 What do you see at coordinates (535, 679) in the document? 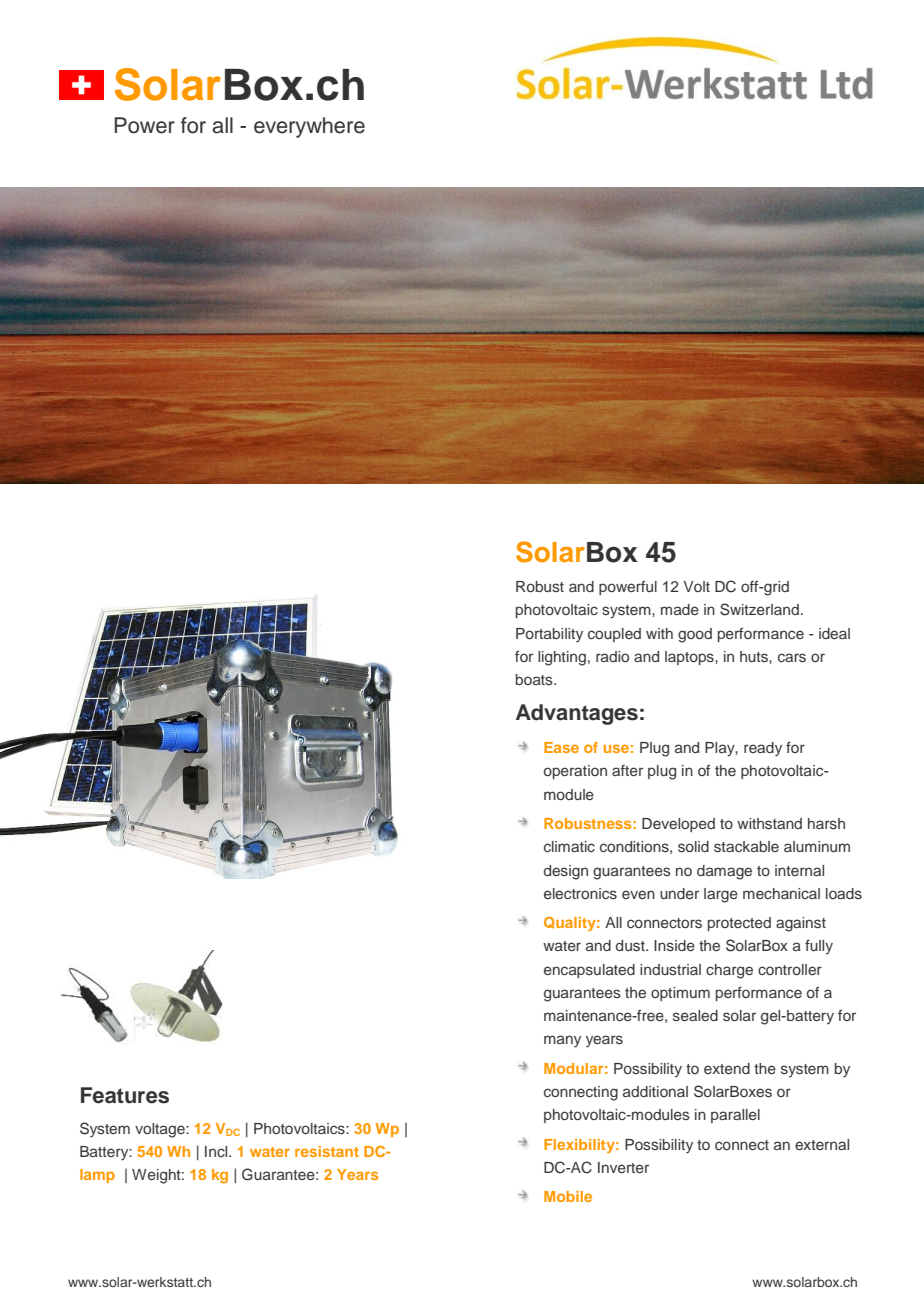
I see `boats` at bounding box center [535, 679].
